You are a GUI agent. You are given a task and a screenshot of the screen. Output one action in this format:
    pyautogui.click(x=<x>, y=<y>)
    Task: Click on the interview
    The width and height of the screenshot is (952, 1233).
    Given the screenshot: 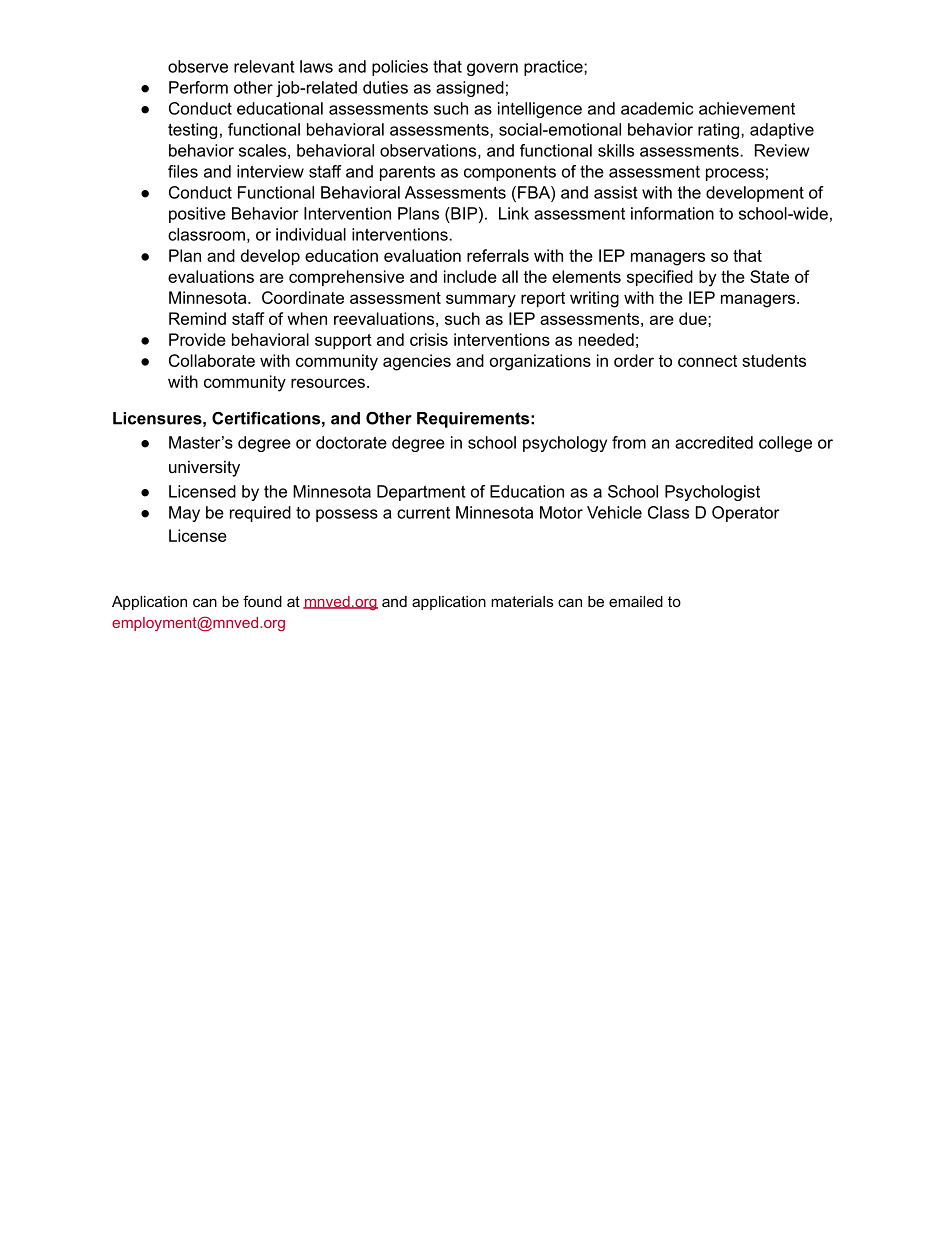 What is the action you would take?
    pyautogui.click(x=270, y=171)
